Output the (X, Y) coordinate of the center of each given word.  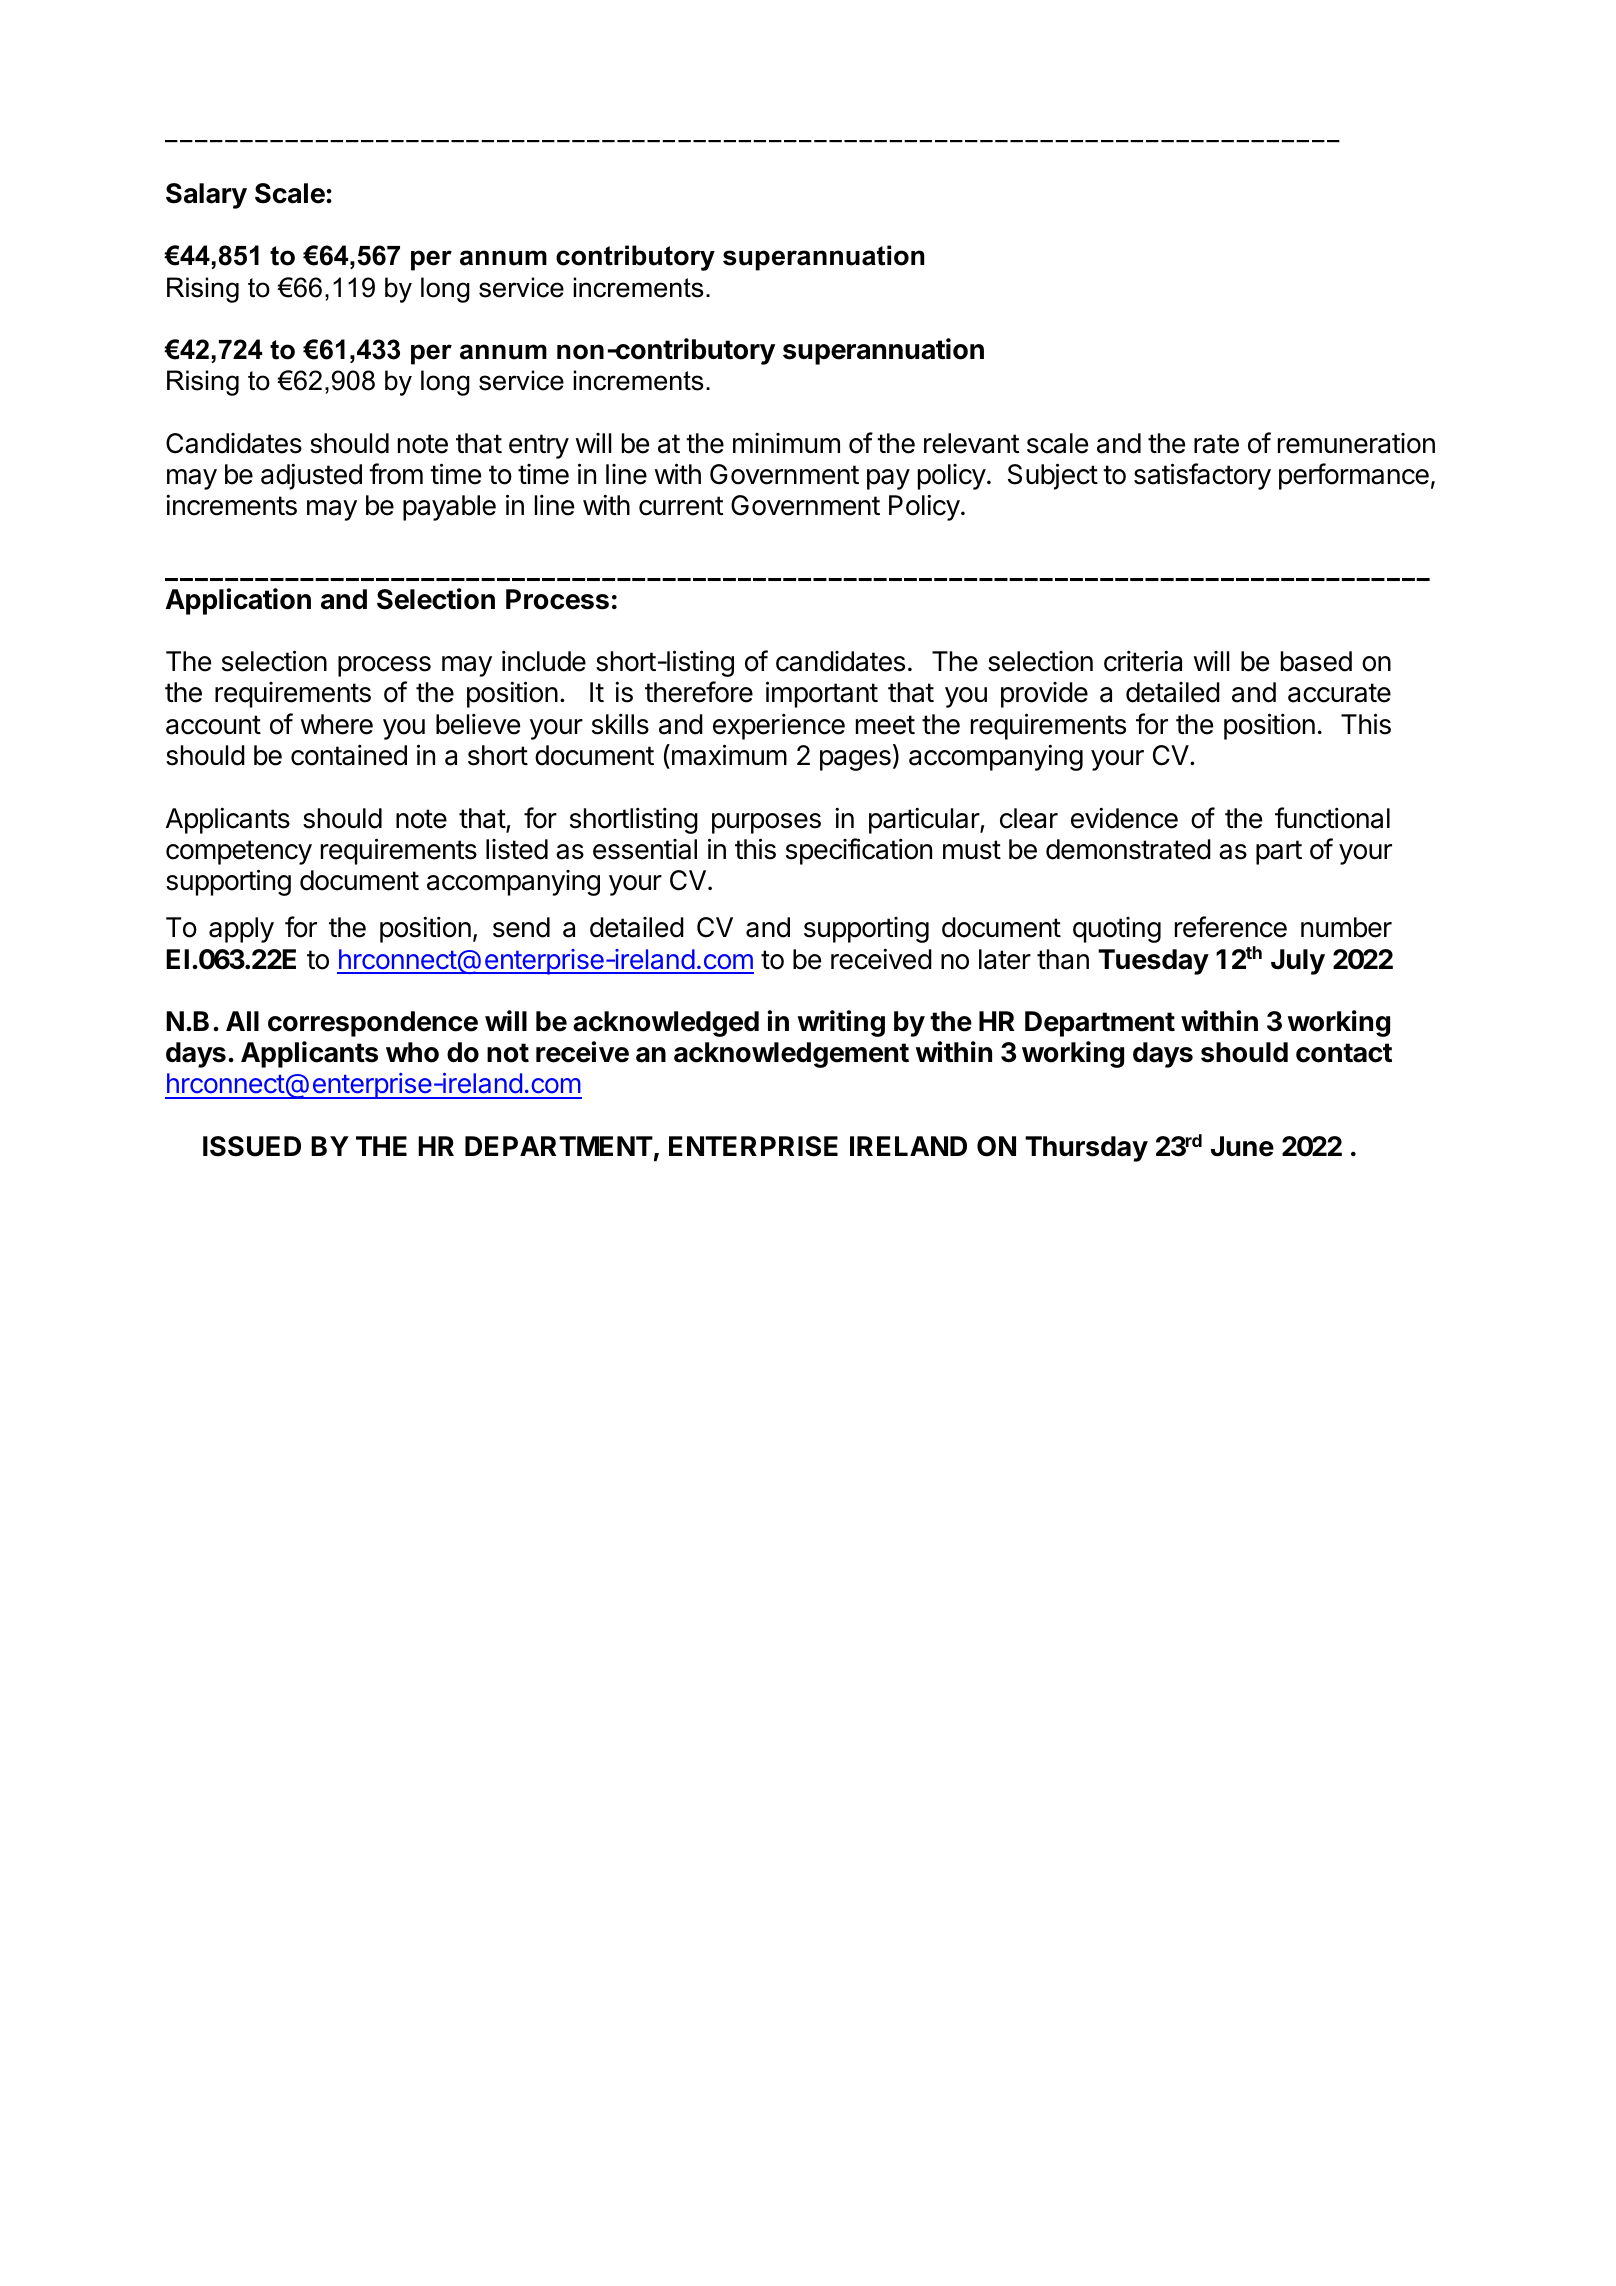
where (337, 724)
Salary (206, 196)
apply (241, 930)
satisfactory (1202, 476)
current (681, 506)
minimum (786, 443)
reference (1231, 927)
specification (859, 851)
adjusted (311, 476)
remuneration (1356, 443)
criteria (1143, 661)
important (822, 694)
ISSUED (252, 1146)
